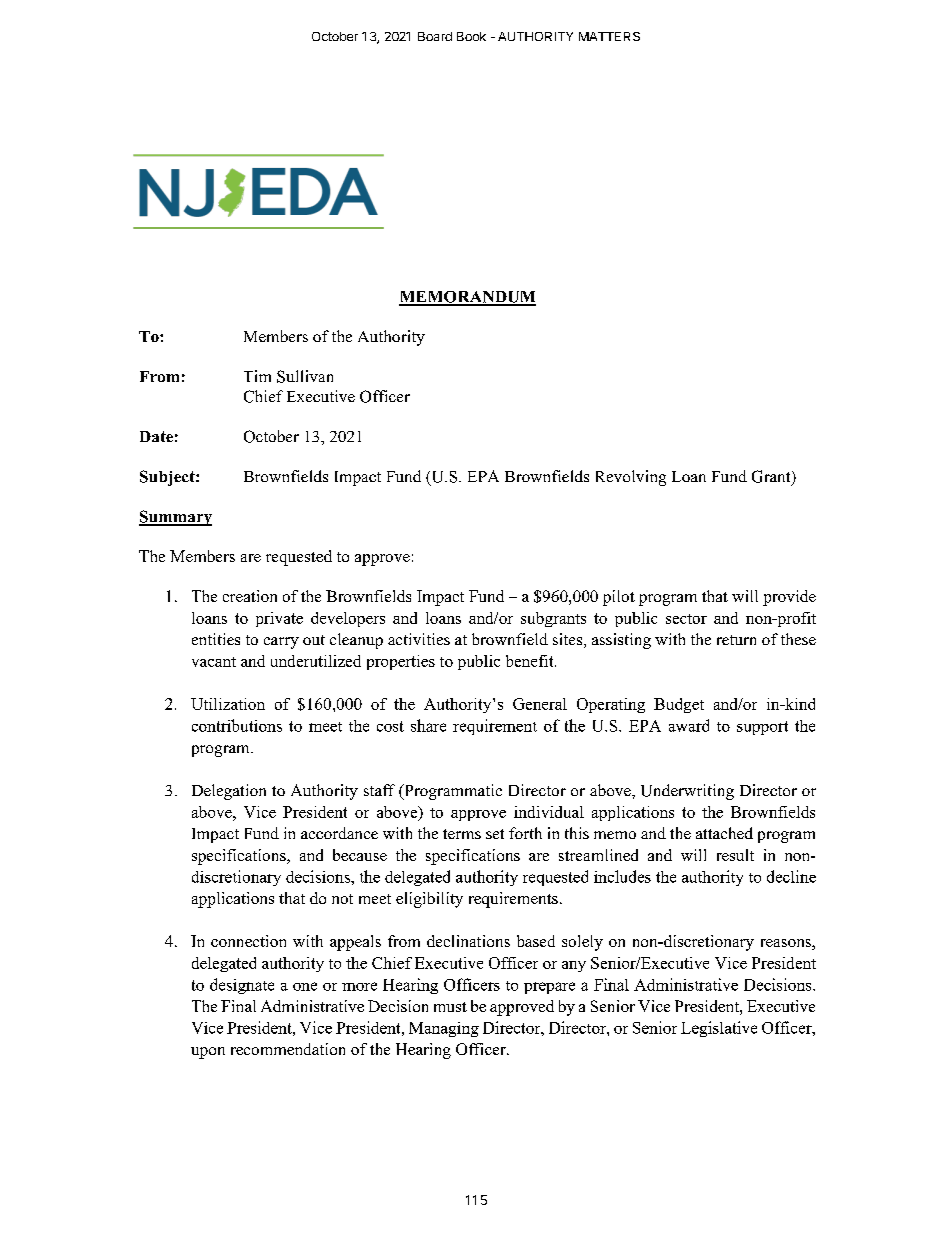 This screenshot has height=1233, width=952. I want to click on must, so click(450, 1007).
